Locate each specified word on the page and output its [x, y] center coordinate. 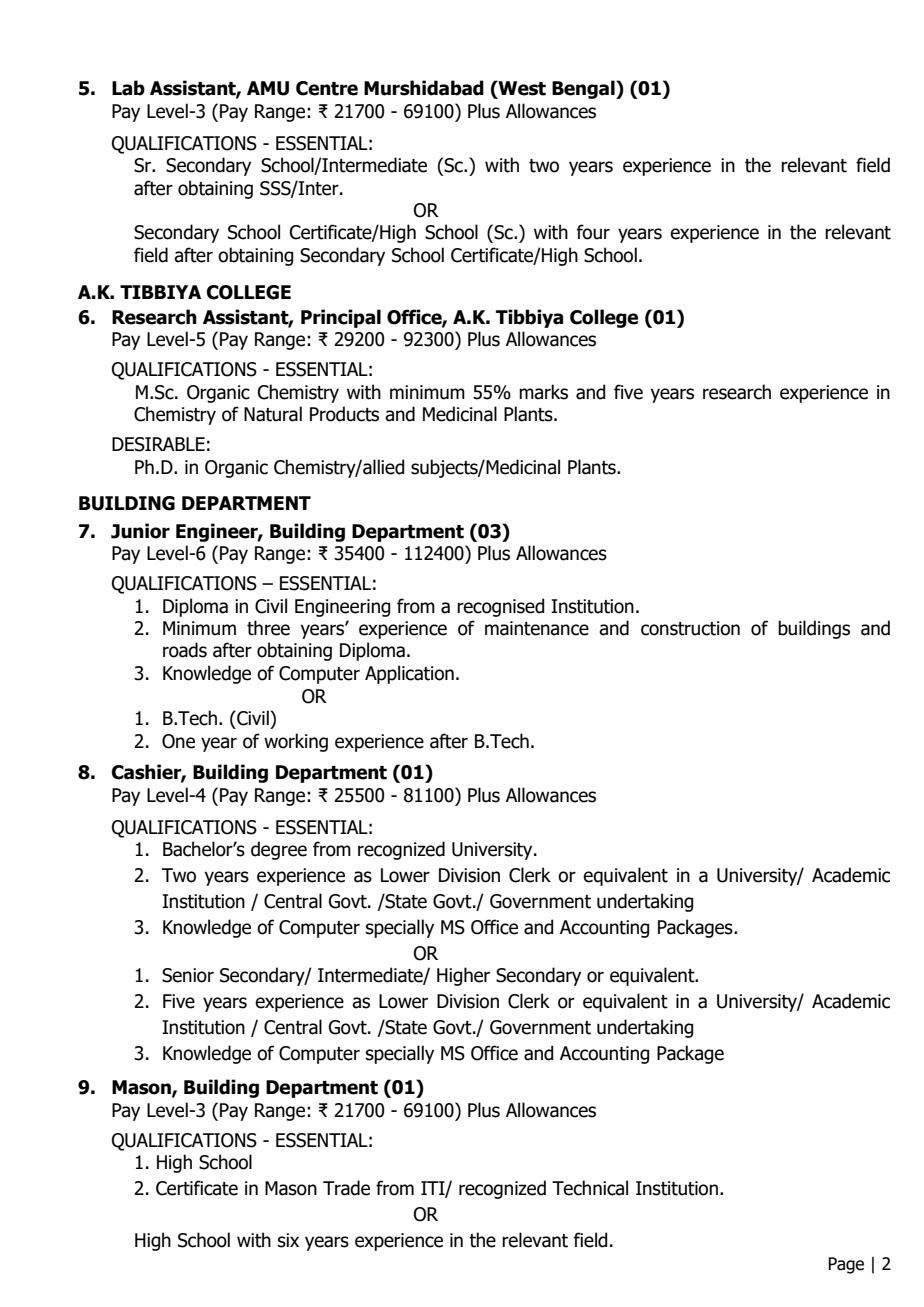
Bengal [584, 89]
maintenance [537, 628]
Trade [346, 1188]
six [288, 1240]
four [593, 232]
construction [690, 628]
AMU [268, 88]
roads [185, 650]
